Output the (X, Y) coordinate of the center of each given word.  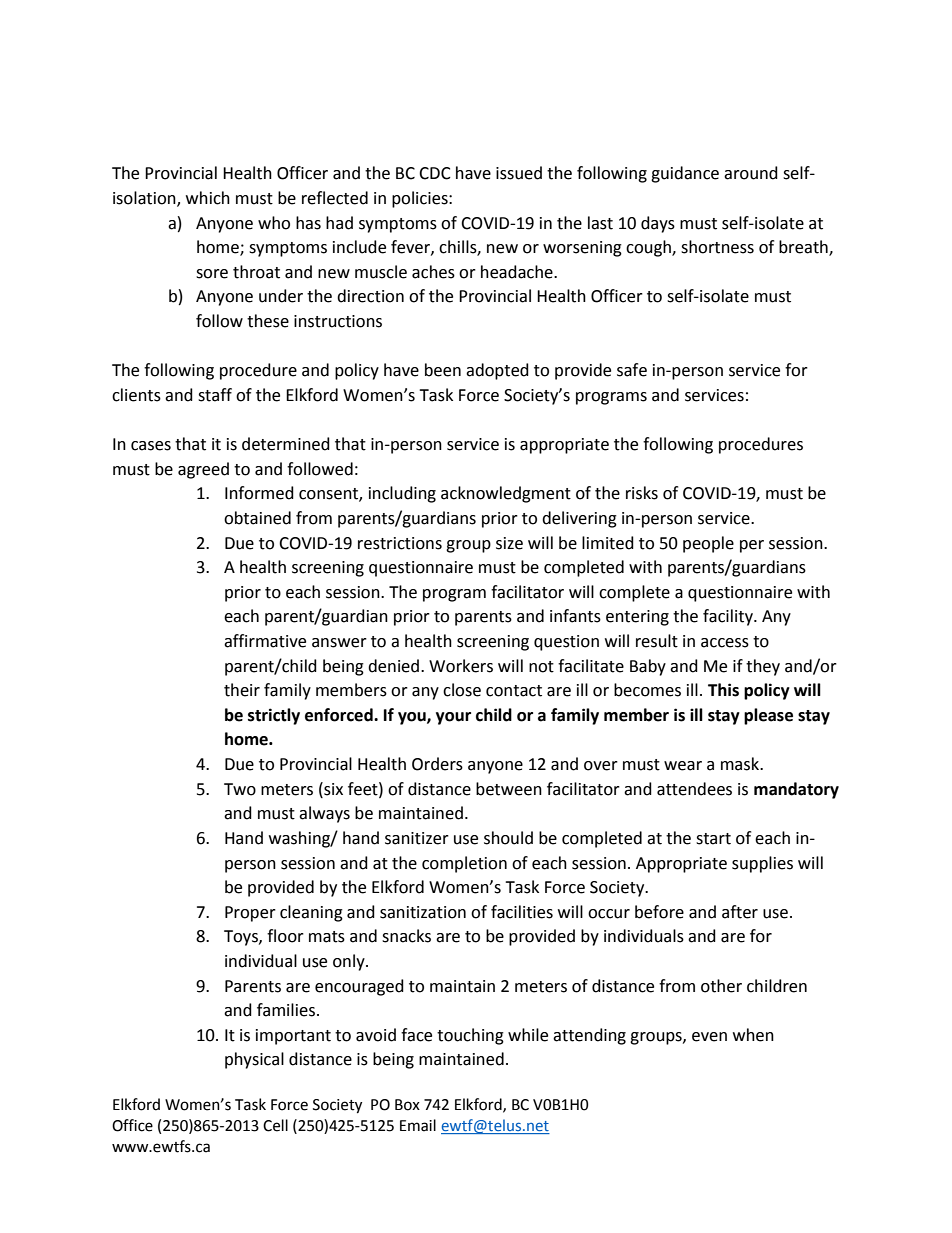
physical (254, 1060)
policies (421, 199)
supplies (762, 864)
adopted (497, 371)
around (751, 173)
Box (407, 1105)
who (274, 223)
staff (215, 395)
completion (464, 864)
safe (632, 370)
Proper (250, 914)
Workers (461, 666)
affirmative (265, 641)
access (725, 643)
